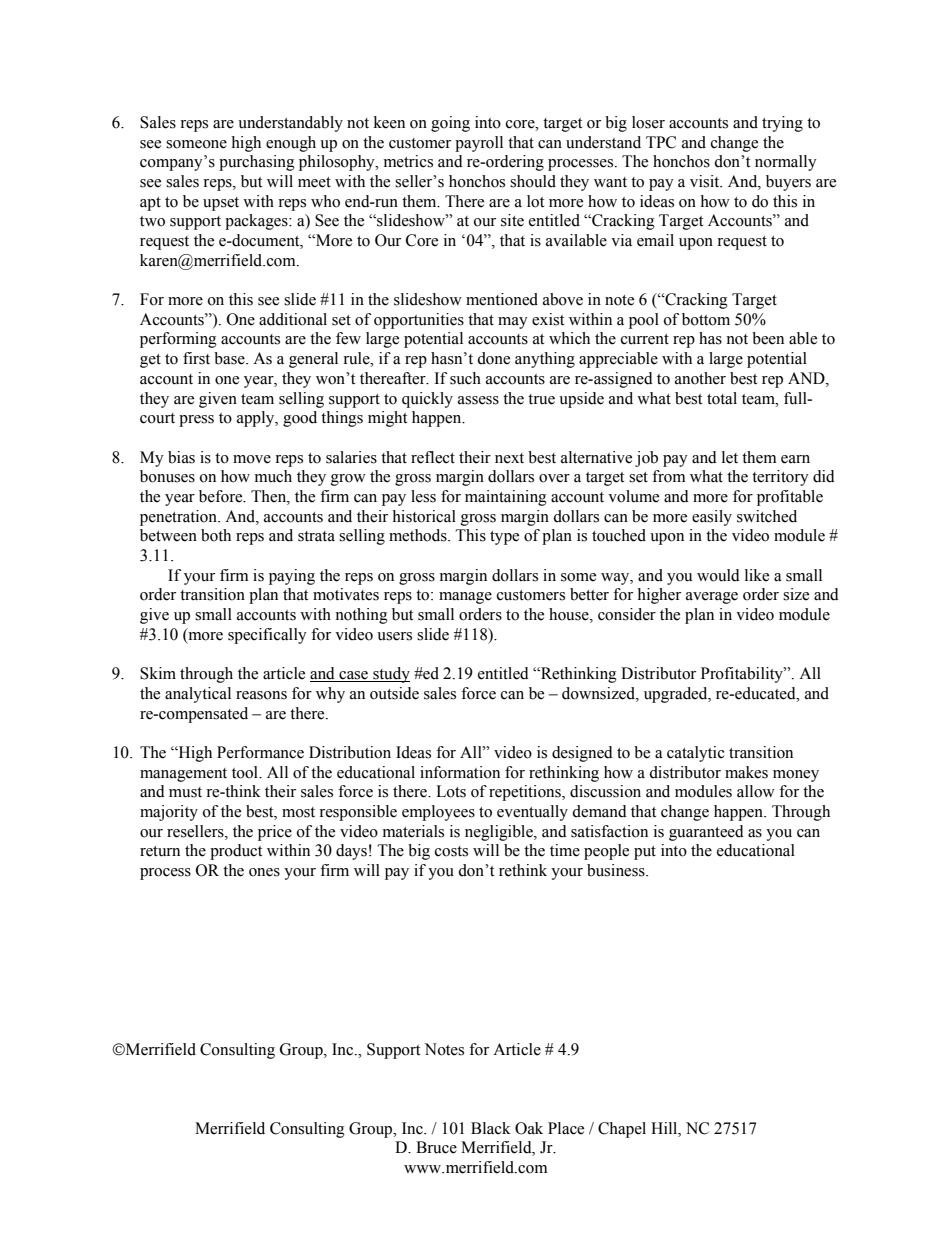 Image resolution: width=952 pixels, height=1233 pixels. What do you see at coordinates (252, 459) in the image?
I see `move` at bounding box center [252, 459].
